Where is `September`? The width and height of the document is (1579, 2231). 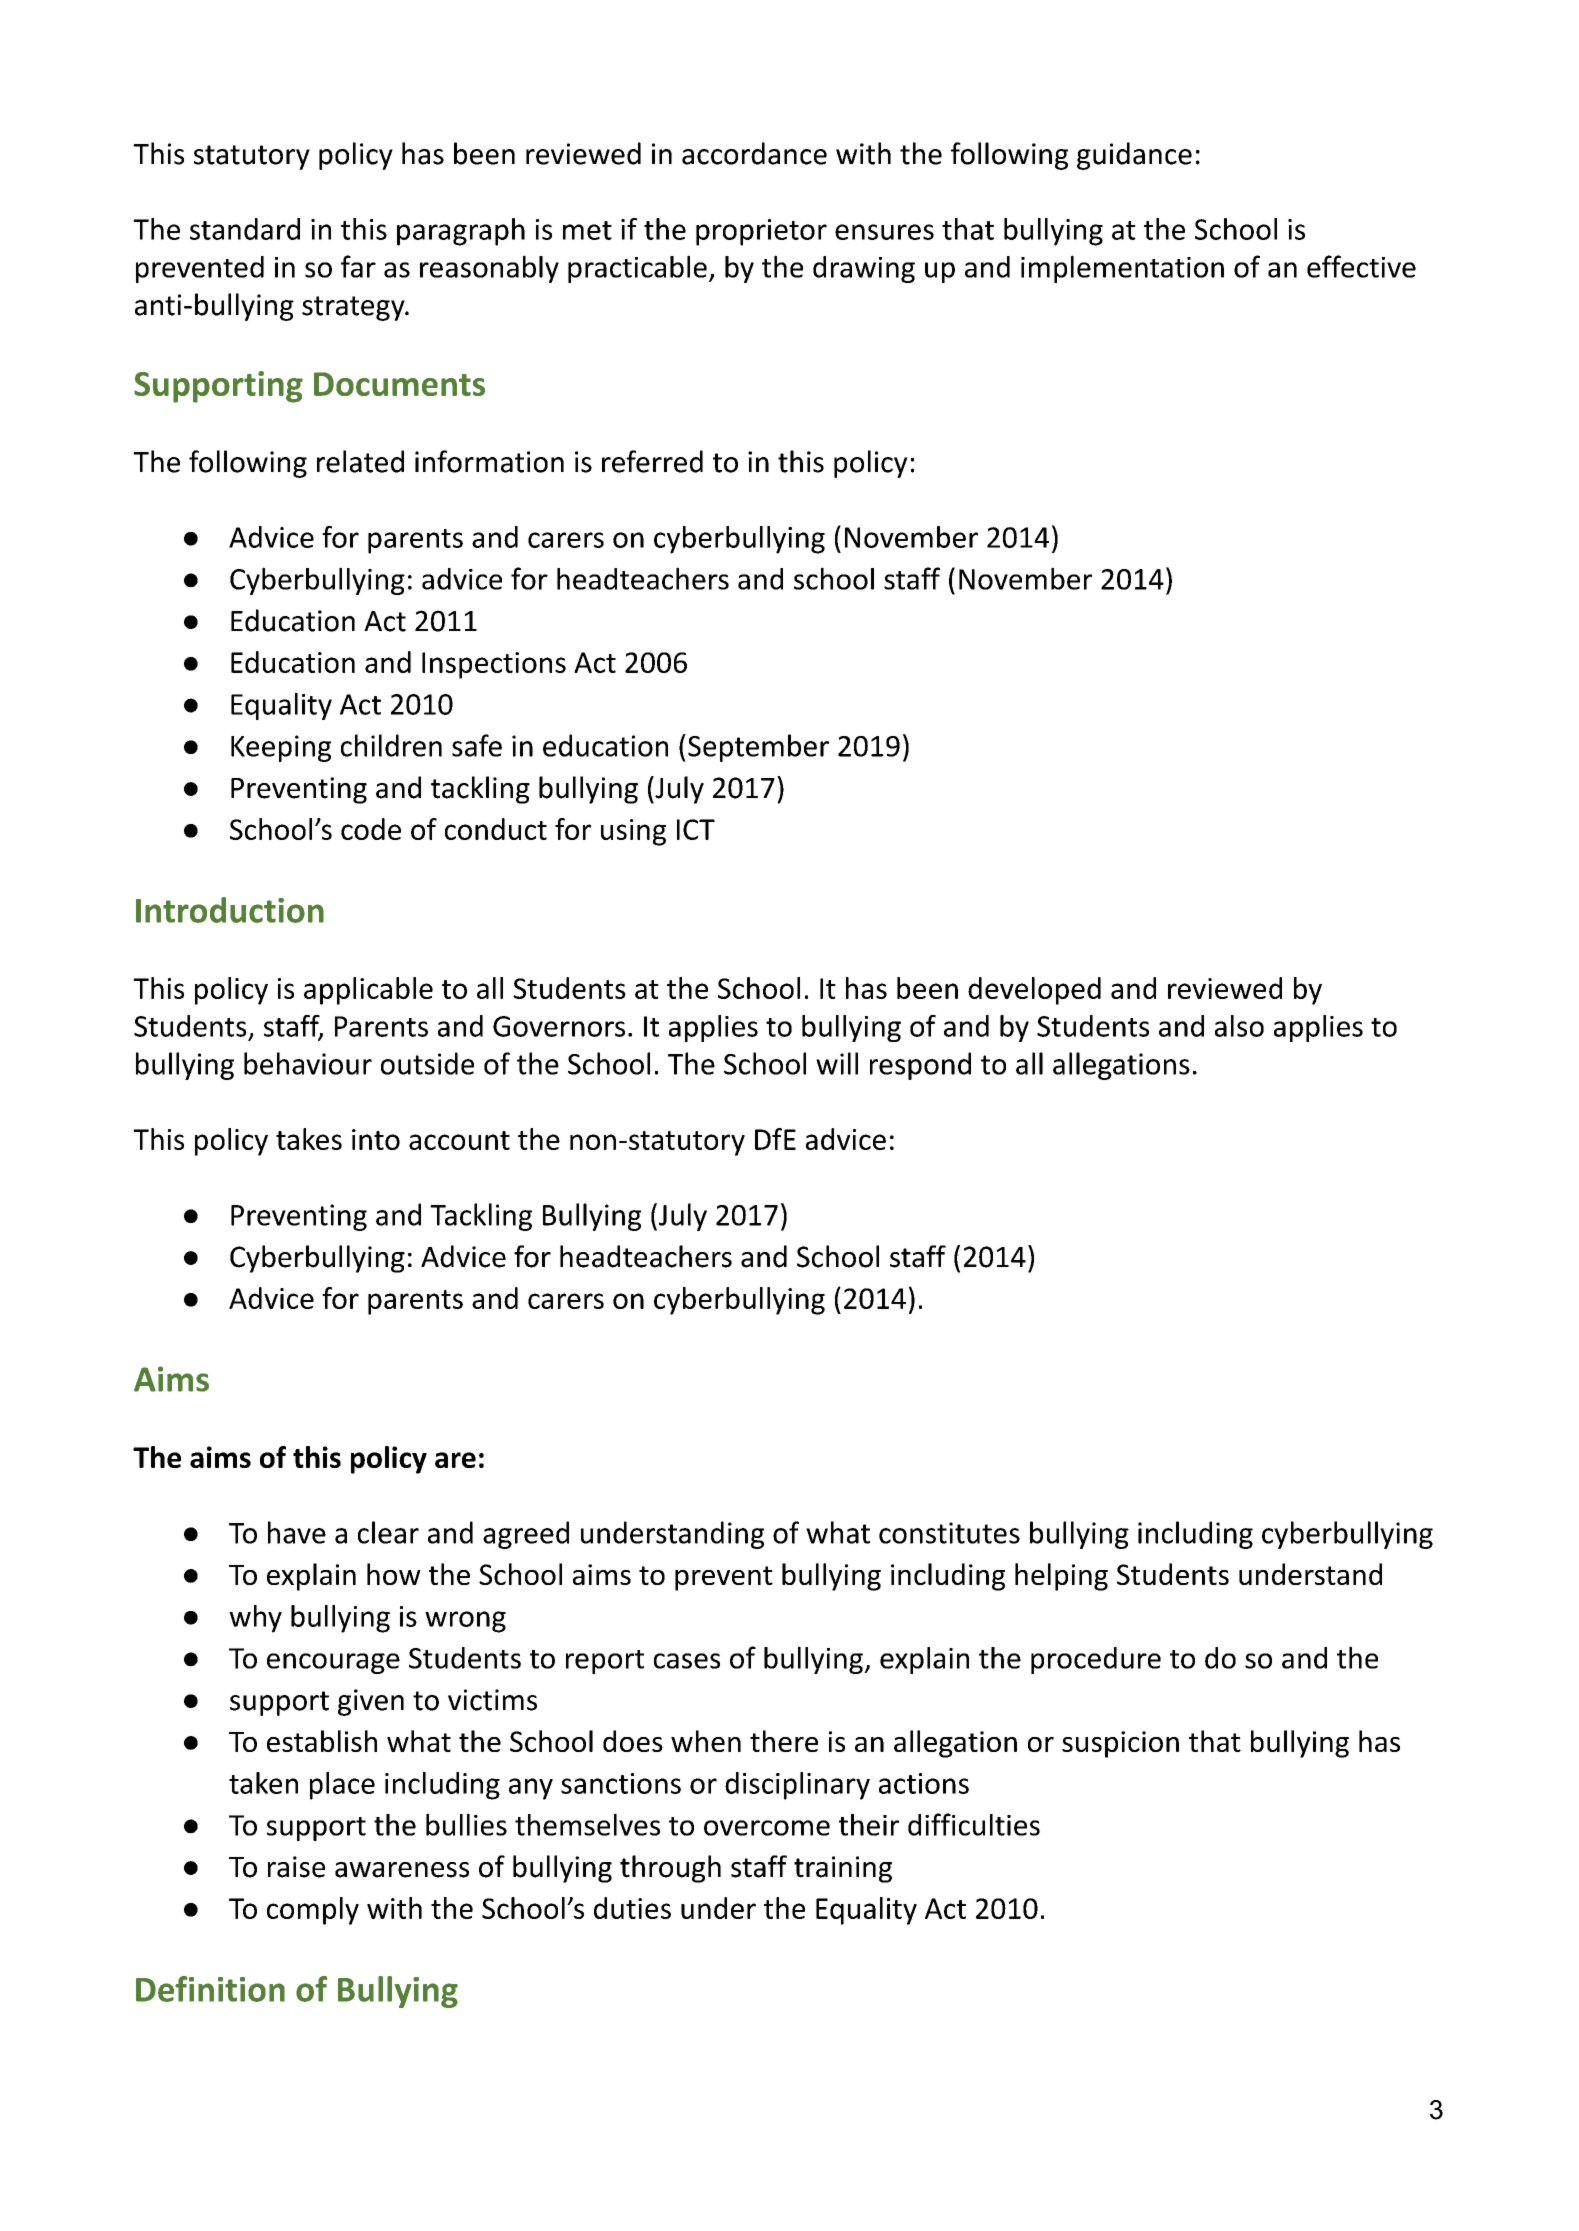 September is located at coordinates (758, 748).
